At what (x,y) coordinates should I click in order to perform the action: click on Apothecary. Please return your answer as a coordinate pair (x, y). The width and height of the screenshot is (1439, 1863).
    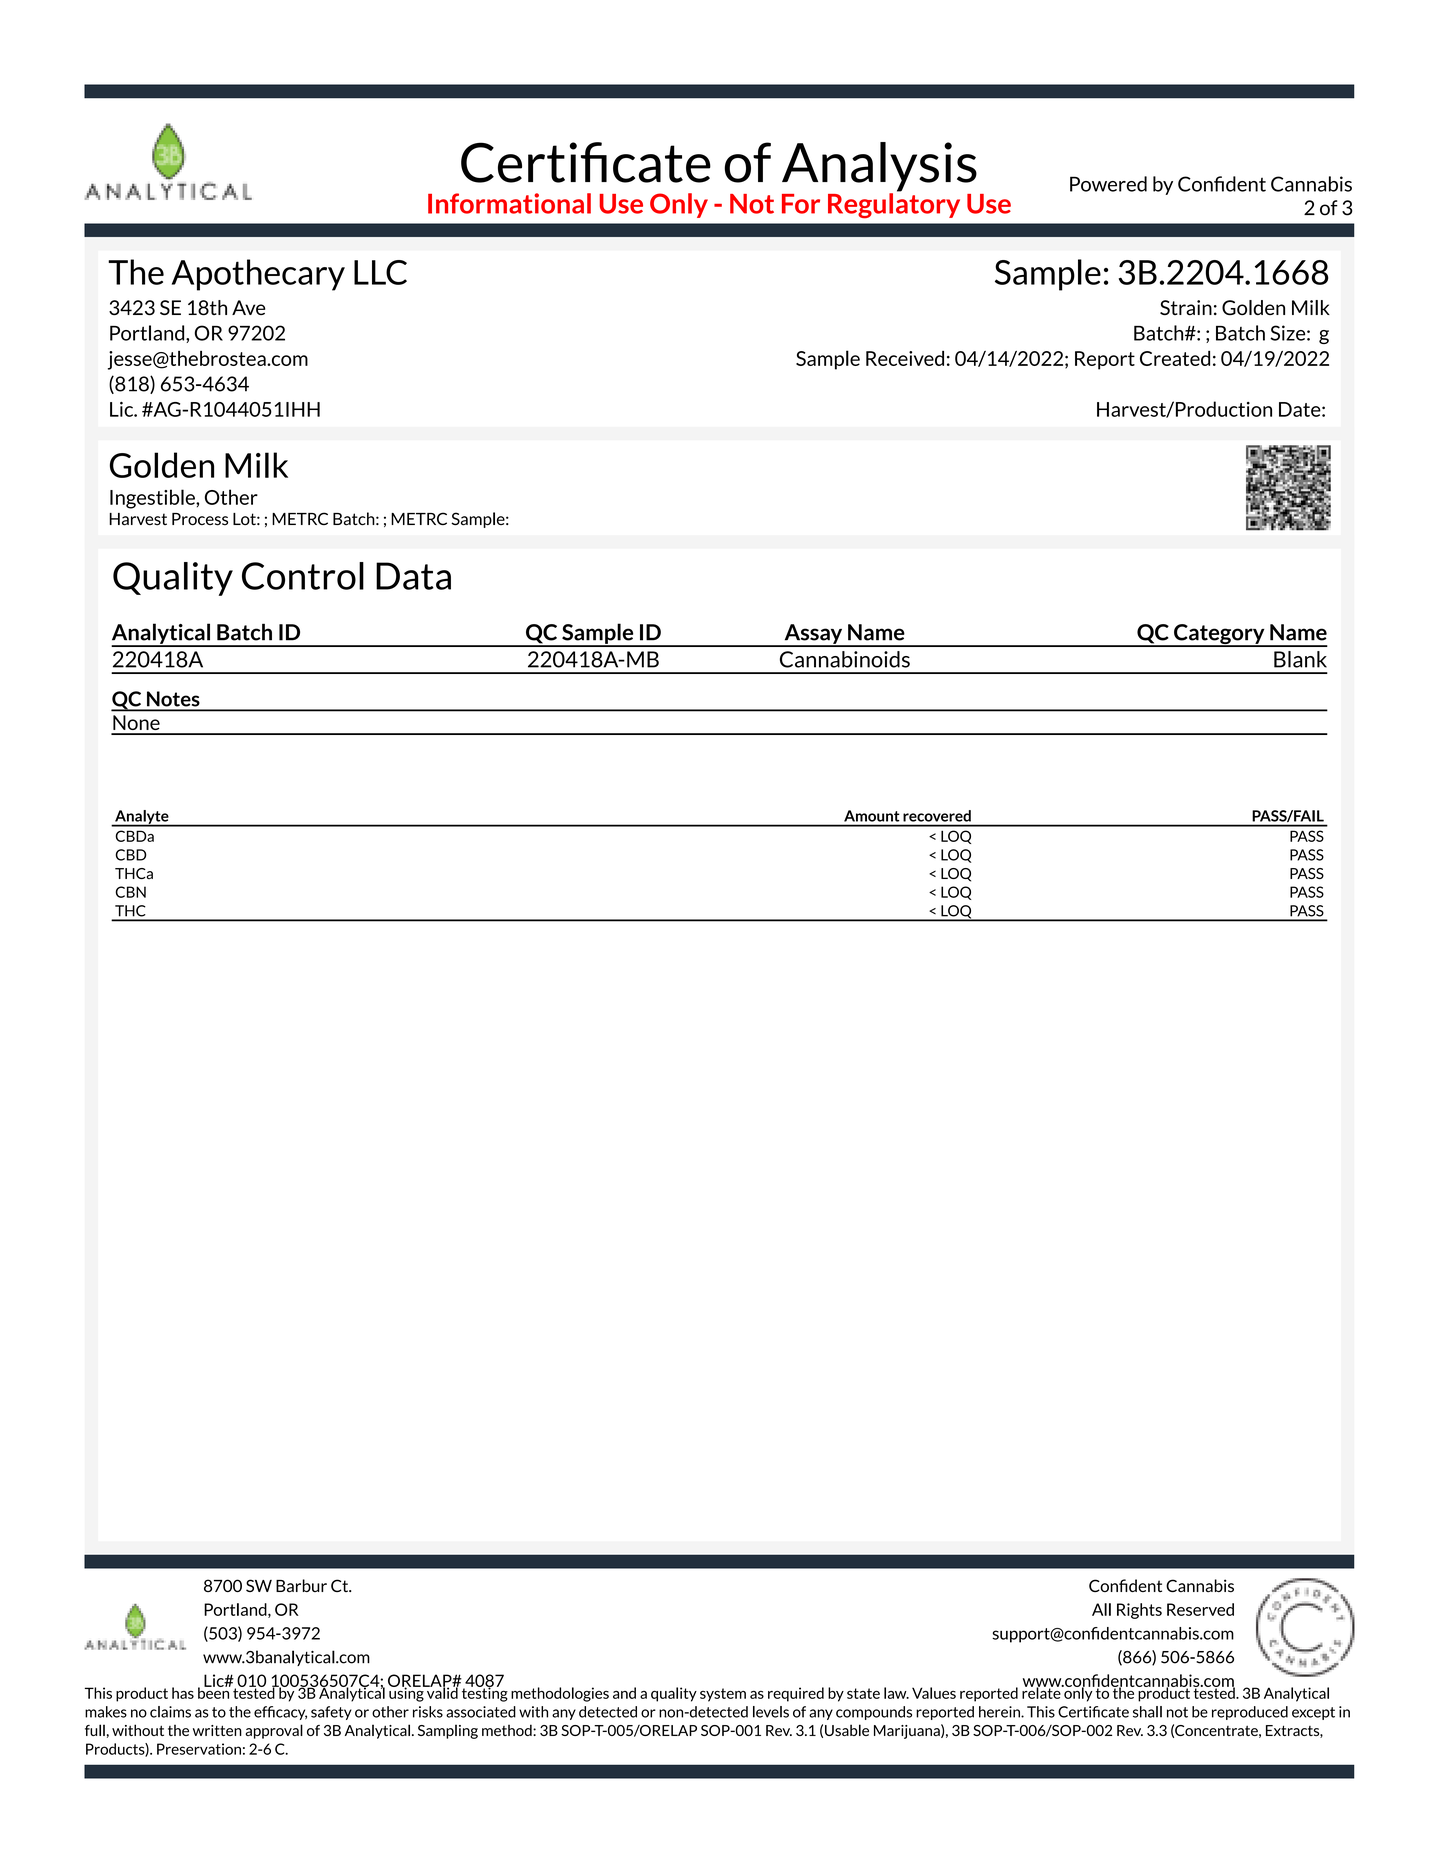
    Looking at the image, I should click on (258, 275).
